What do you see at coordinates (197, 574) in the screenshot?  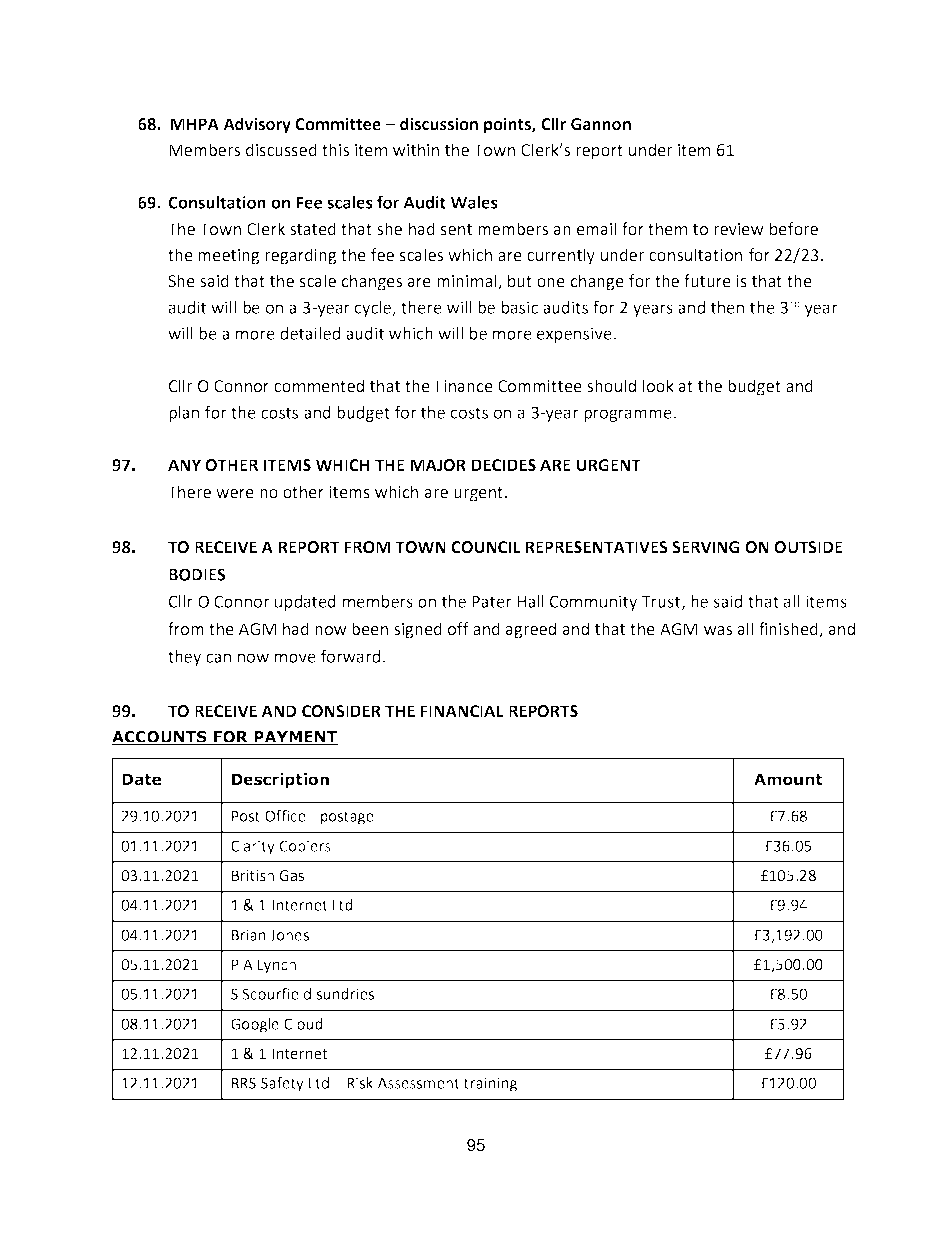 I see `BODIES` at bounding box center [197, 574].
